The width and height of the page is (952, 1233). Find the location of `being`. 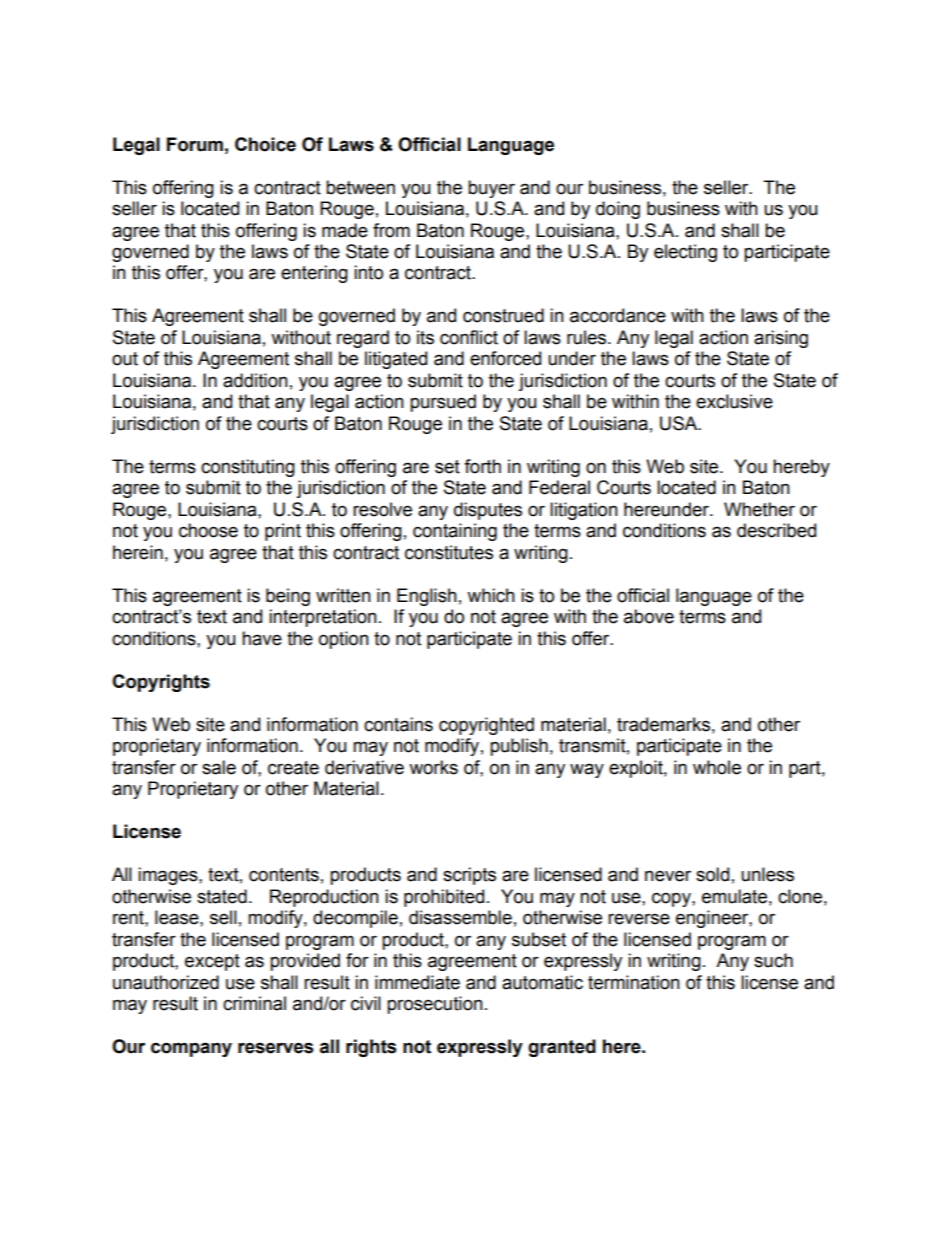

being is located at coordinates (288, 597).
